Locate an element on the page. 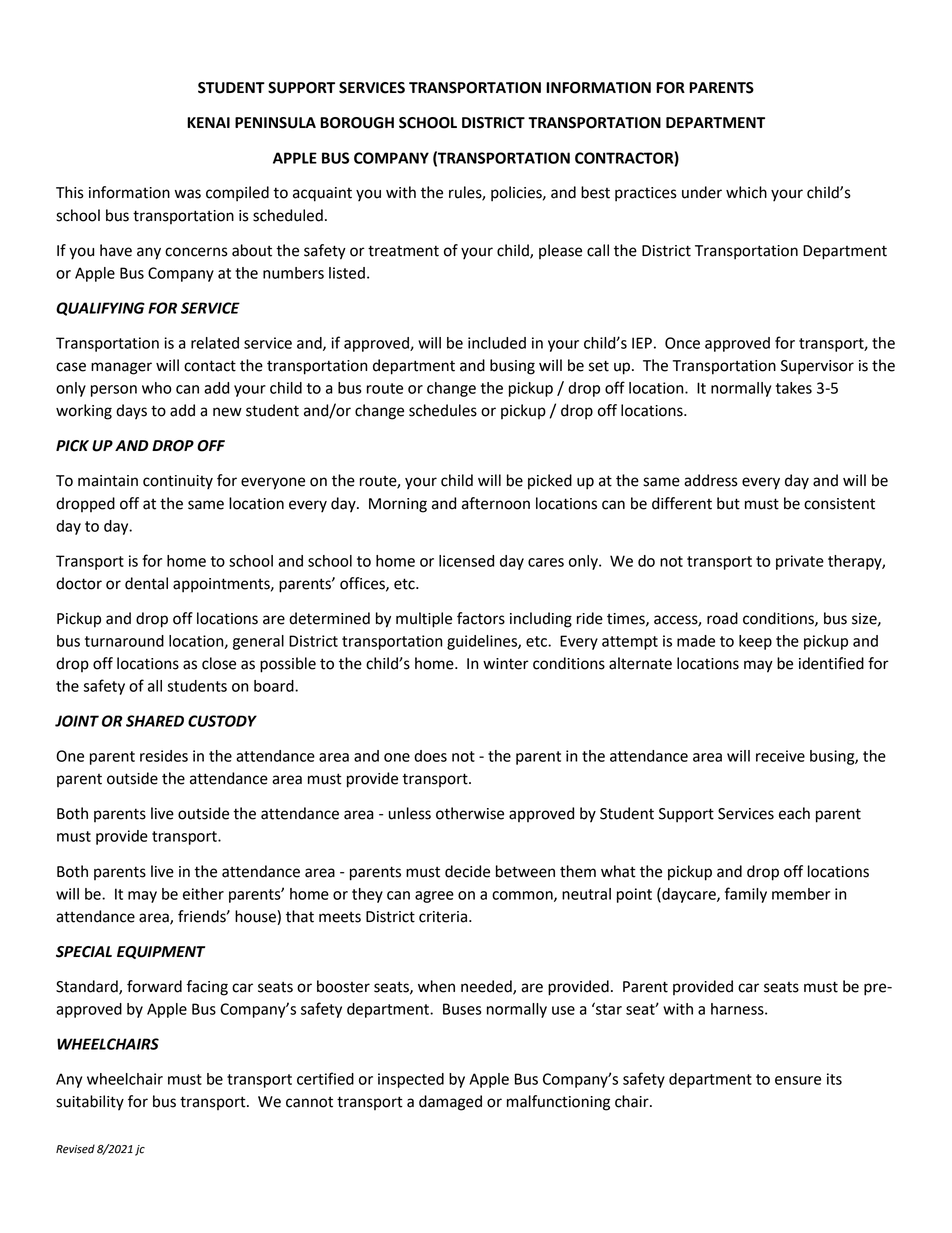  turnaround is located at coordinates (124, 641).
